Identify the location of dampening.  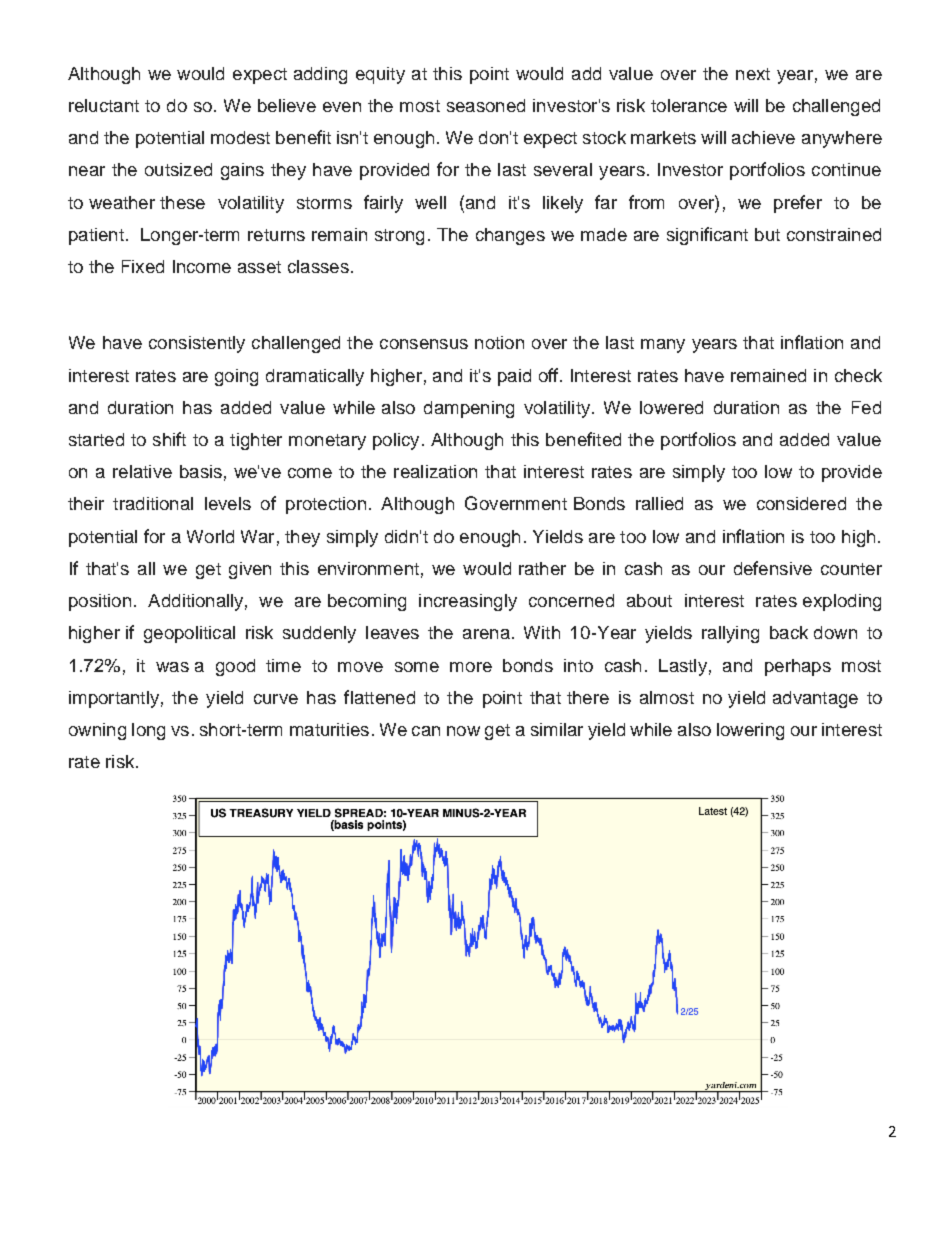
(469, 409).
